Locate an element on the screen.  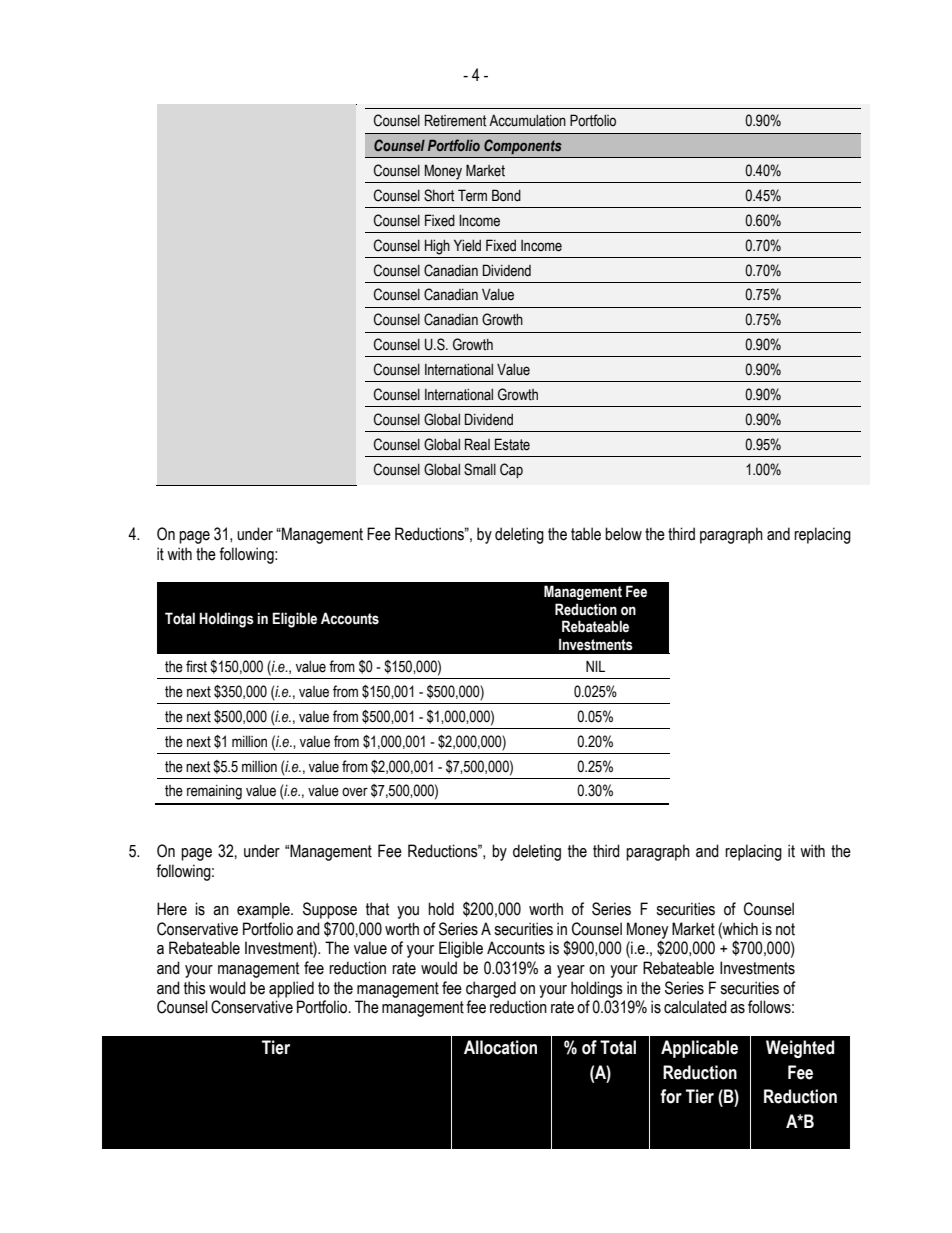
Retirement is located at coordinates (455, 120).
